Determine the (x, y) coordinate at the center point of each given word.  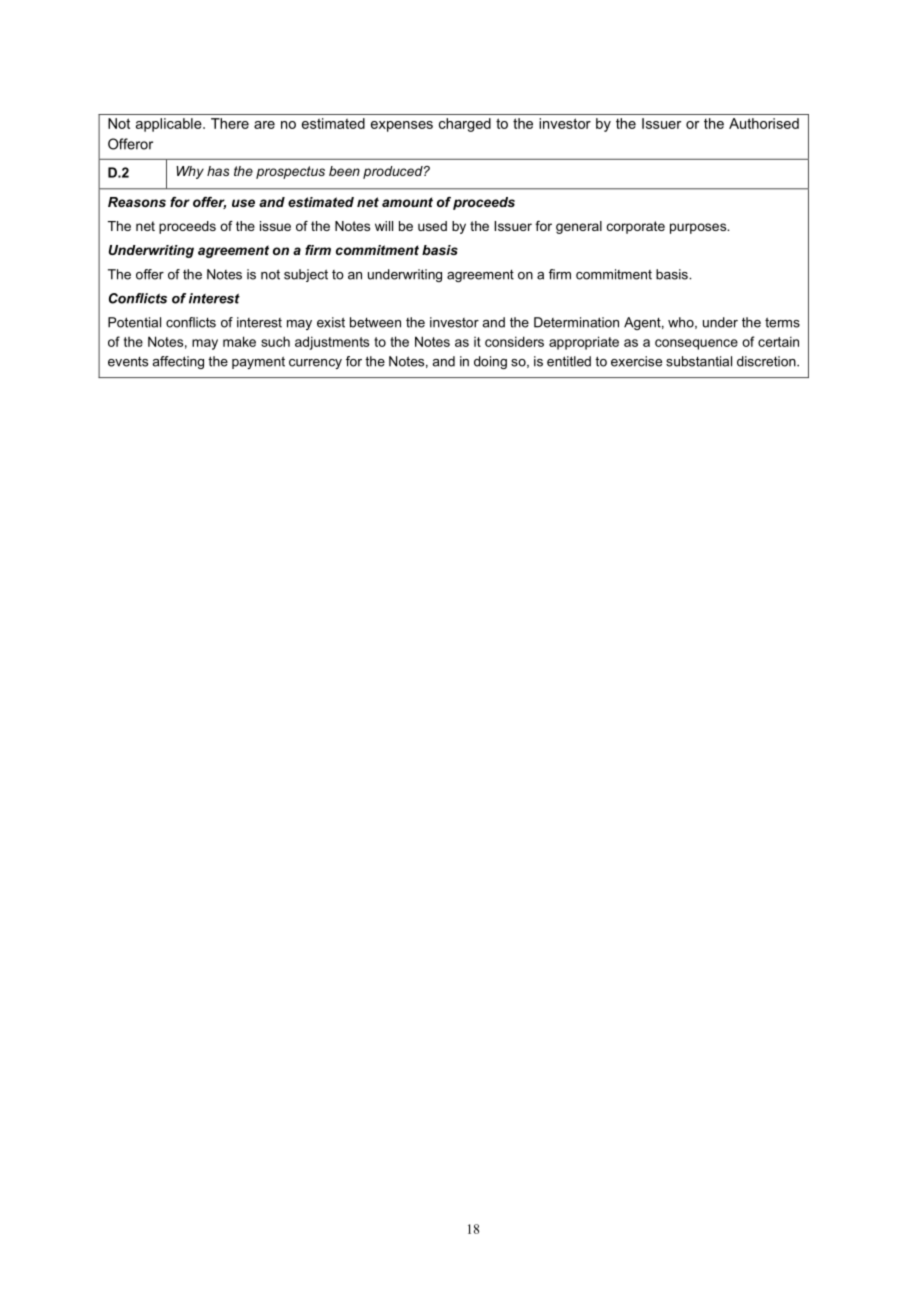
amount (407, 202)
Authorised (764, 123)
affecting (178, 362)
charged (465, 125)
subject (306, 275)
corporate (636, 227)
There (230, 123)
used (432, 226)
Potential (134, 322)
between (375, 322)
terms (782, 322)
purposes (699, 228)
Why (190, 172)
